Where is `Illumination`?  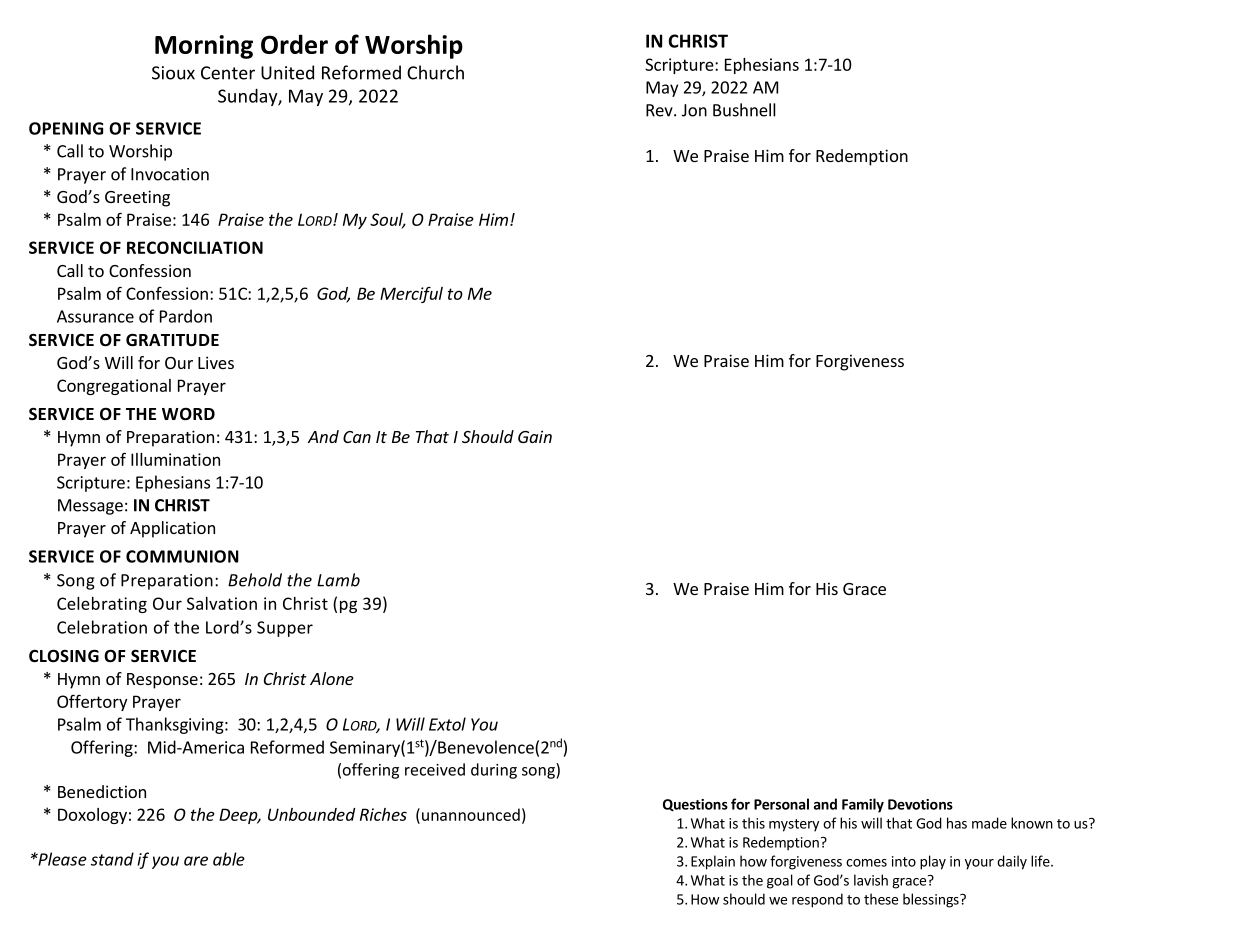
Illumination is located at coordinates (175, 459).
